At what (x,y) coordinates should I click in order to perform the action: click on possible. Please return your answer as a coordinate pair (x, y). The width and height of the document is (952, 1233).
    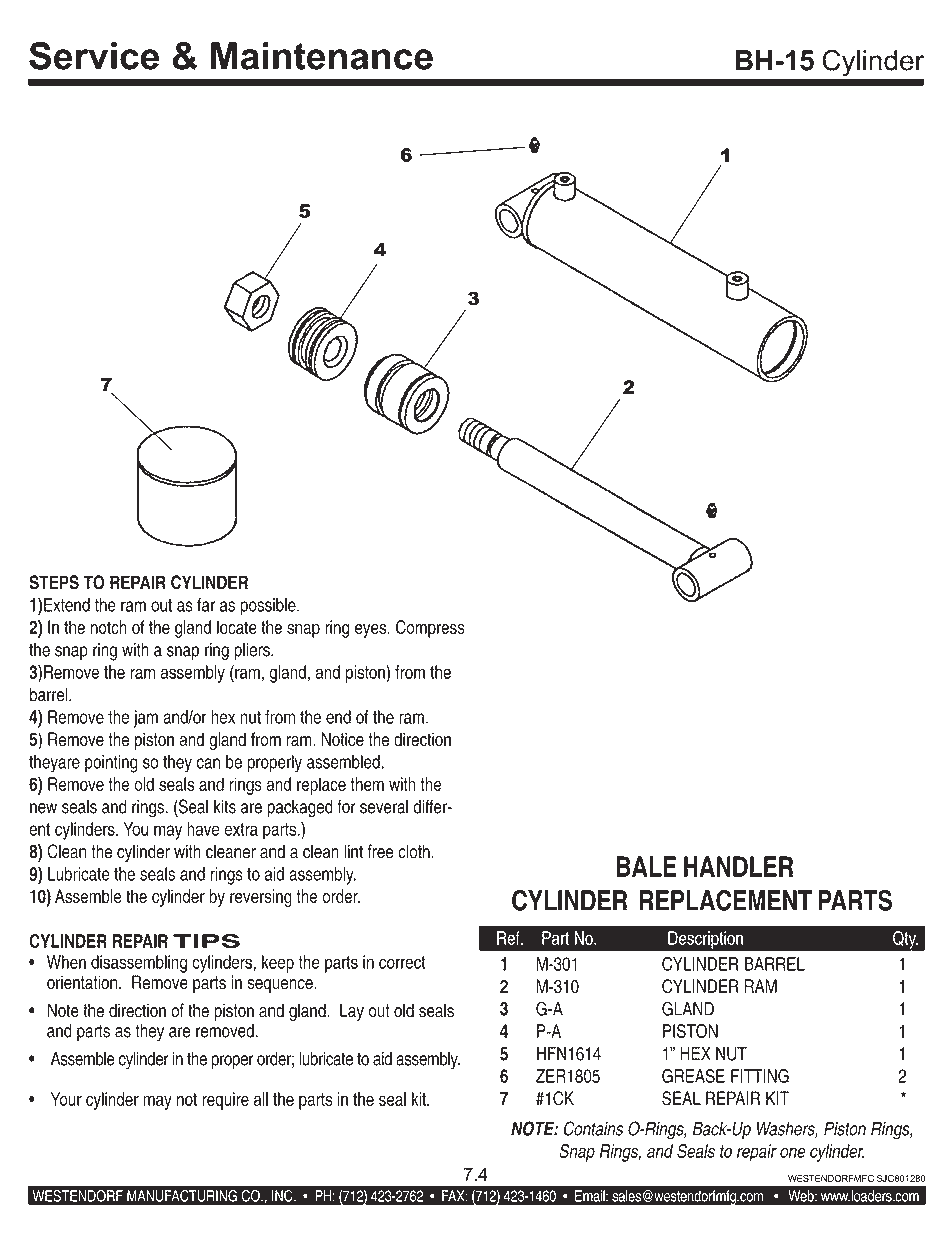
    Looking at the image, I should click on (269, 607).
